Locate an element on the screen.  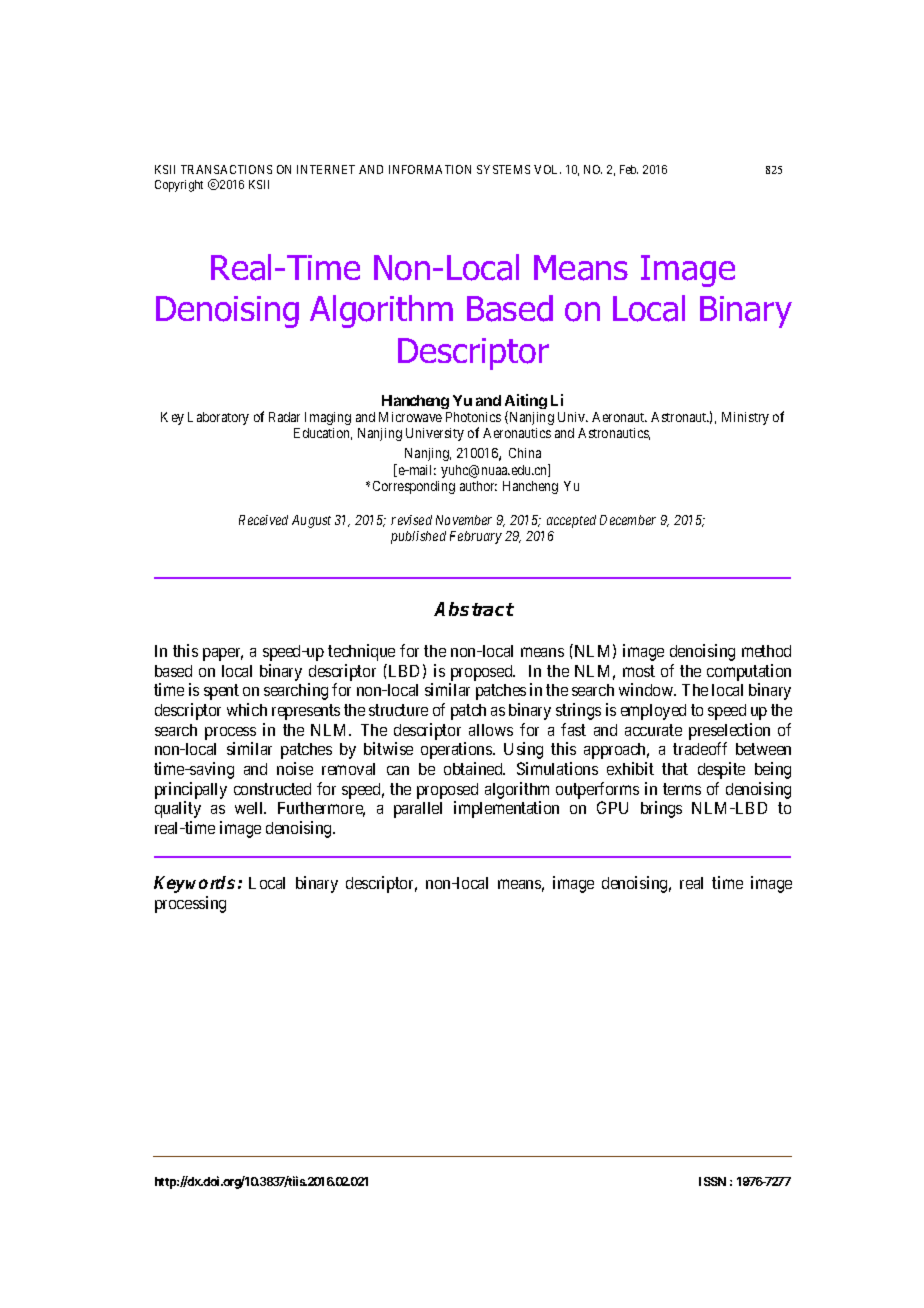
Keywords is located at coordinates (196, 884).
